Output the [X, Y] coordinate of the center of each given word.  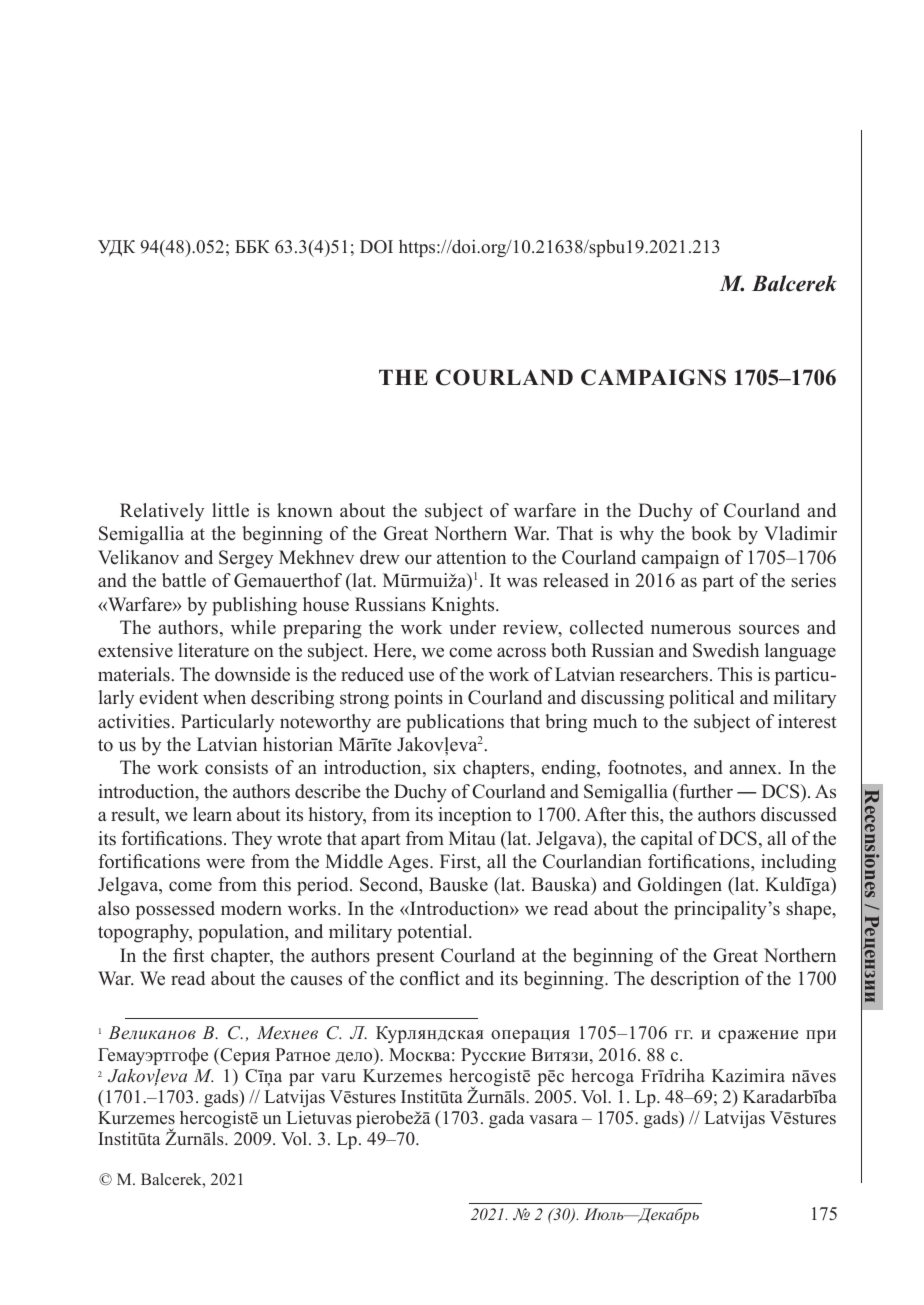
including [798, 863]
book [711, 533]
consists [236, 767]
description [695, 980]
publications [455, 723]
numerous [691, 629]
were [225, 863]
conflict [430, 978]
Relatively [162, 512]
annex [754, 769]
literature [213, 650]
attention [471, 557]
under [472, 627]
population [242, 933]
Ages [409, 863]
